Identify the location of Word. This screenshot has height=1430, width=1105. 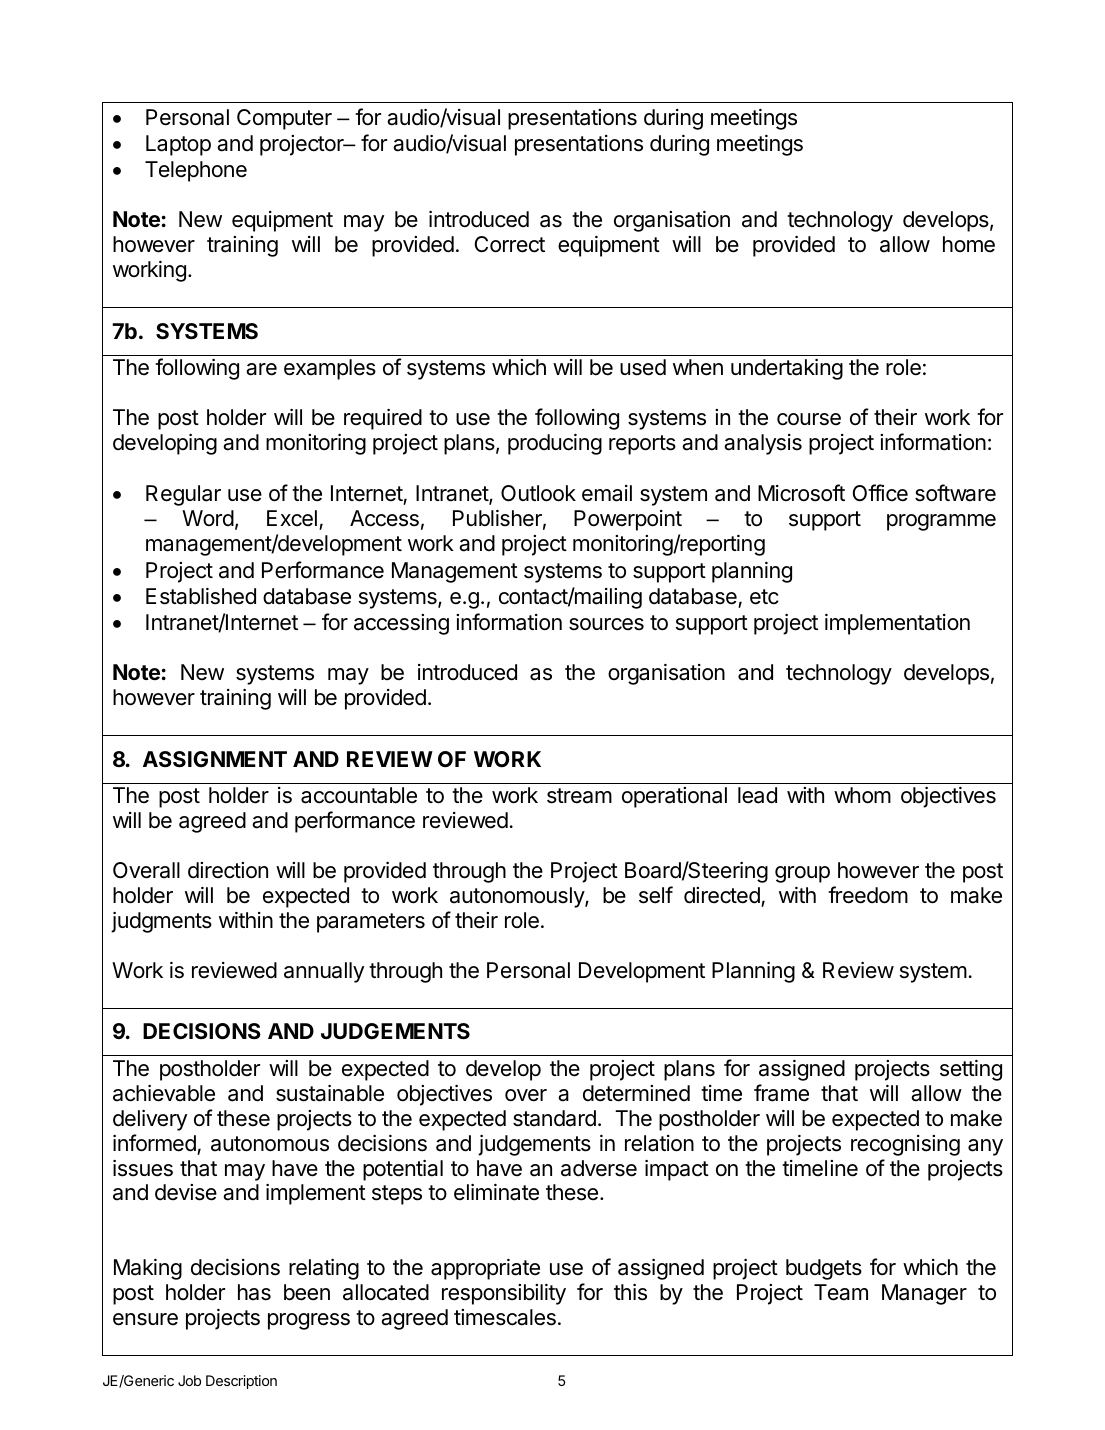
(208, 518).
